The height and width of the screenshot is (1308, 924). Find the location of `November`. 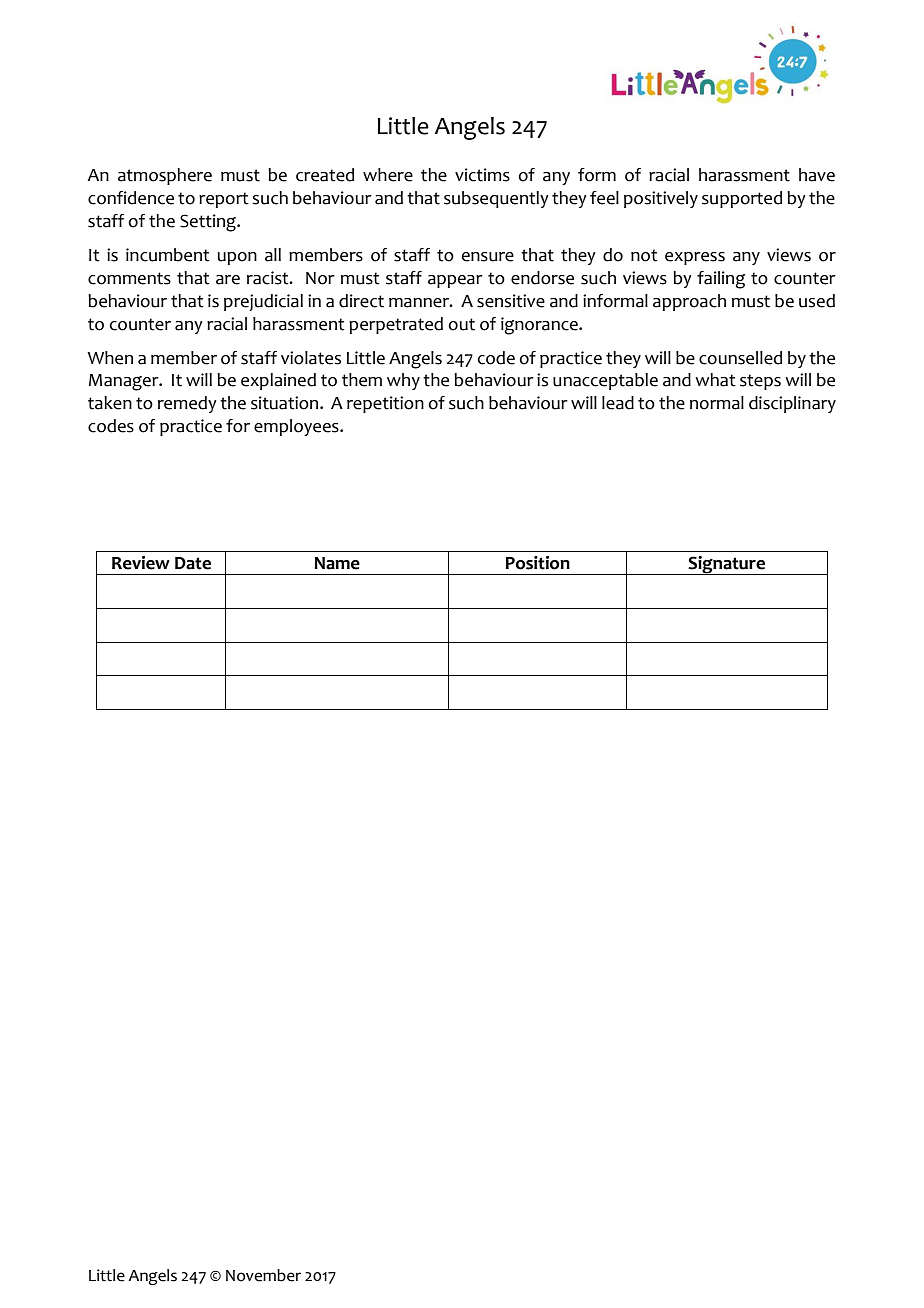

November is located at coordinates (263, 1275).
